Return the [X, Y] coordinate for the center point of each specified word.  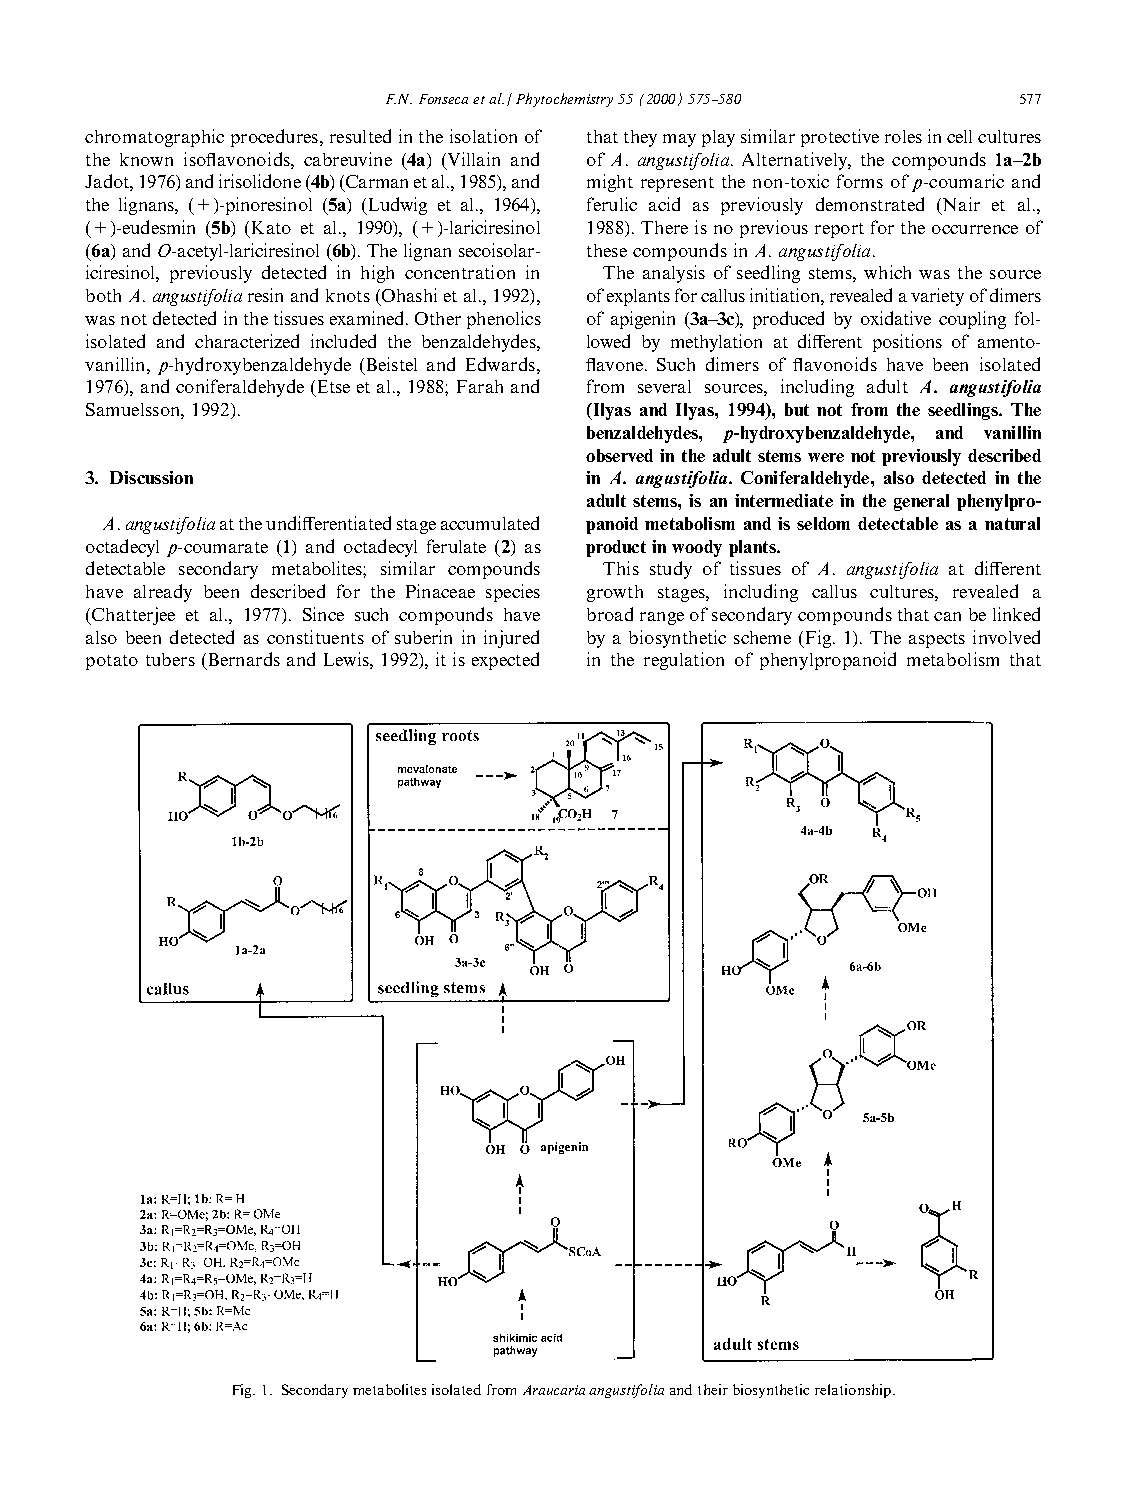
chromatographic [154, 138]
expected [505, 661]
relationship [853, 1391]
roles [903, 136]
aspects [937, 640]
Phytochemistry [564, 100]
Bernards [242, 660]
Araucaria [554, 1390]
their [713, 1389]
